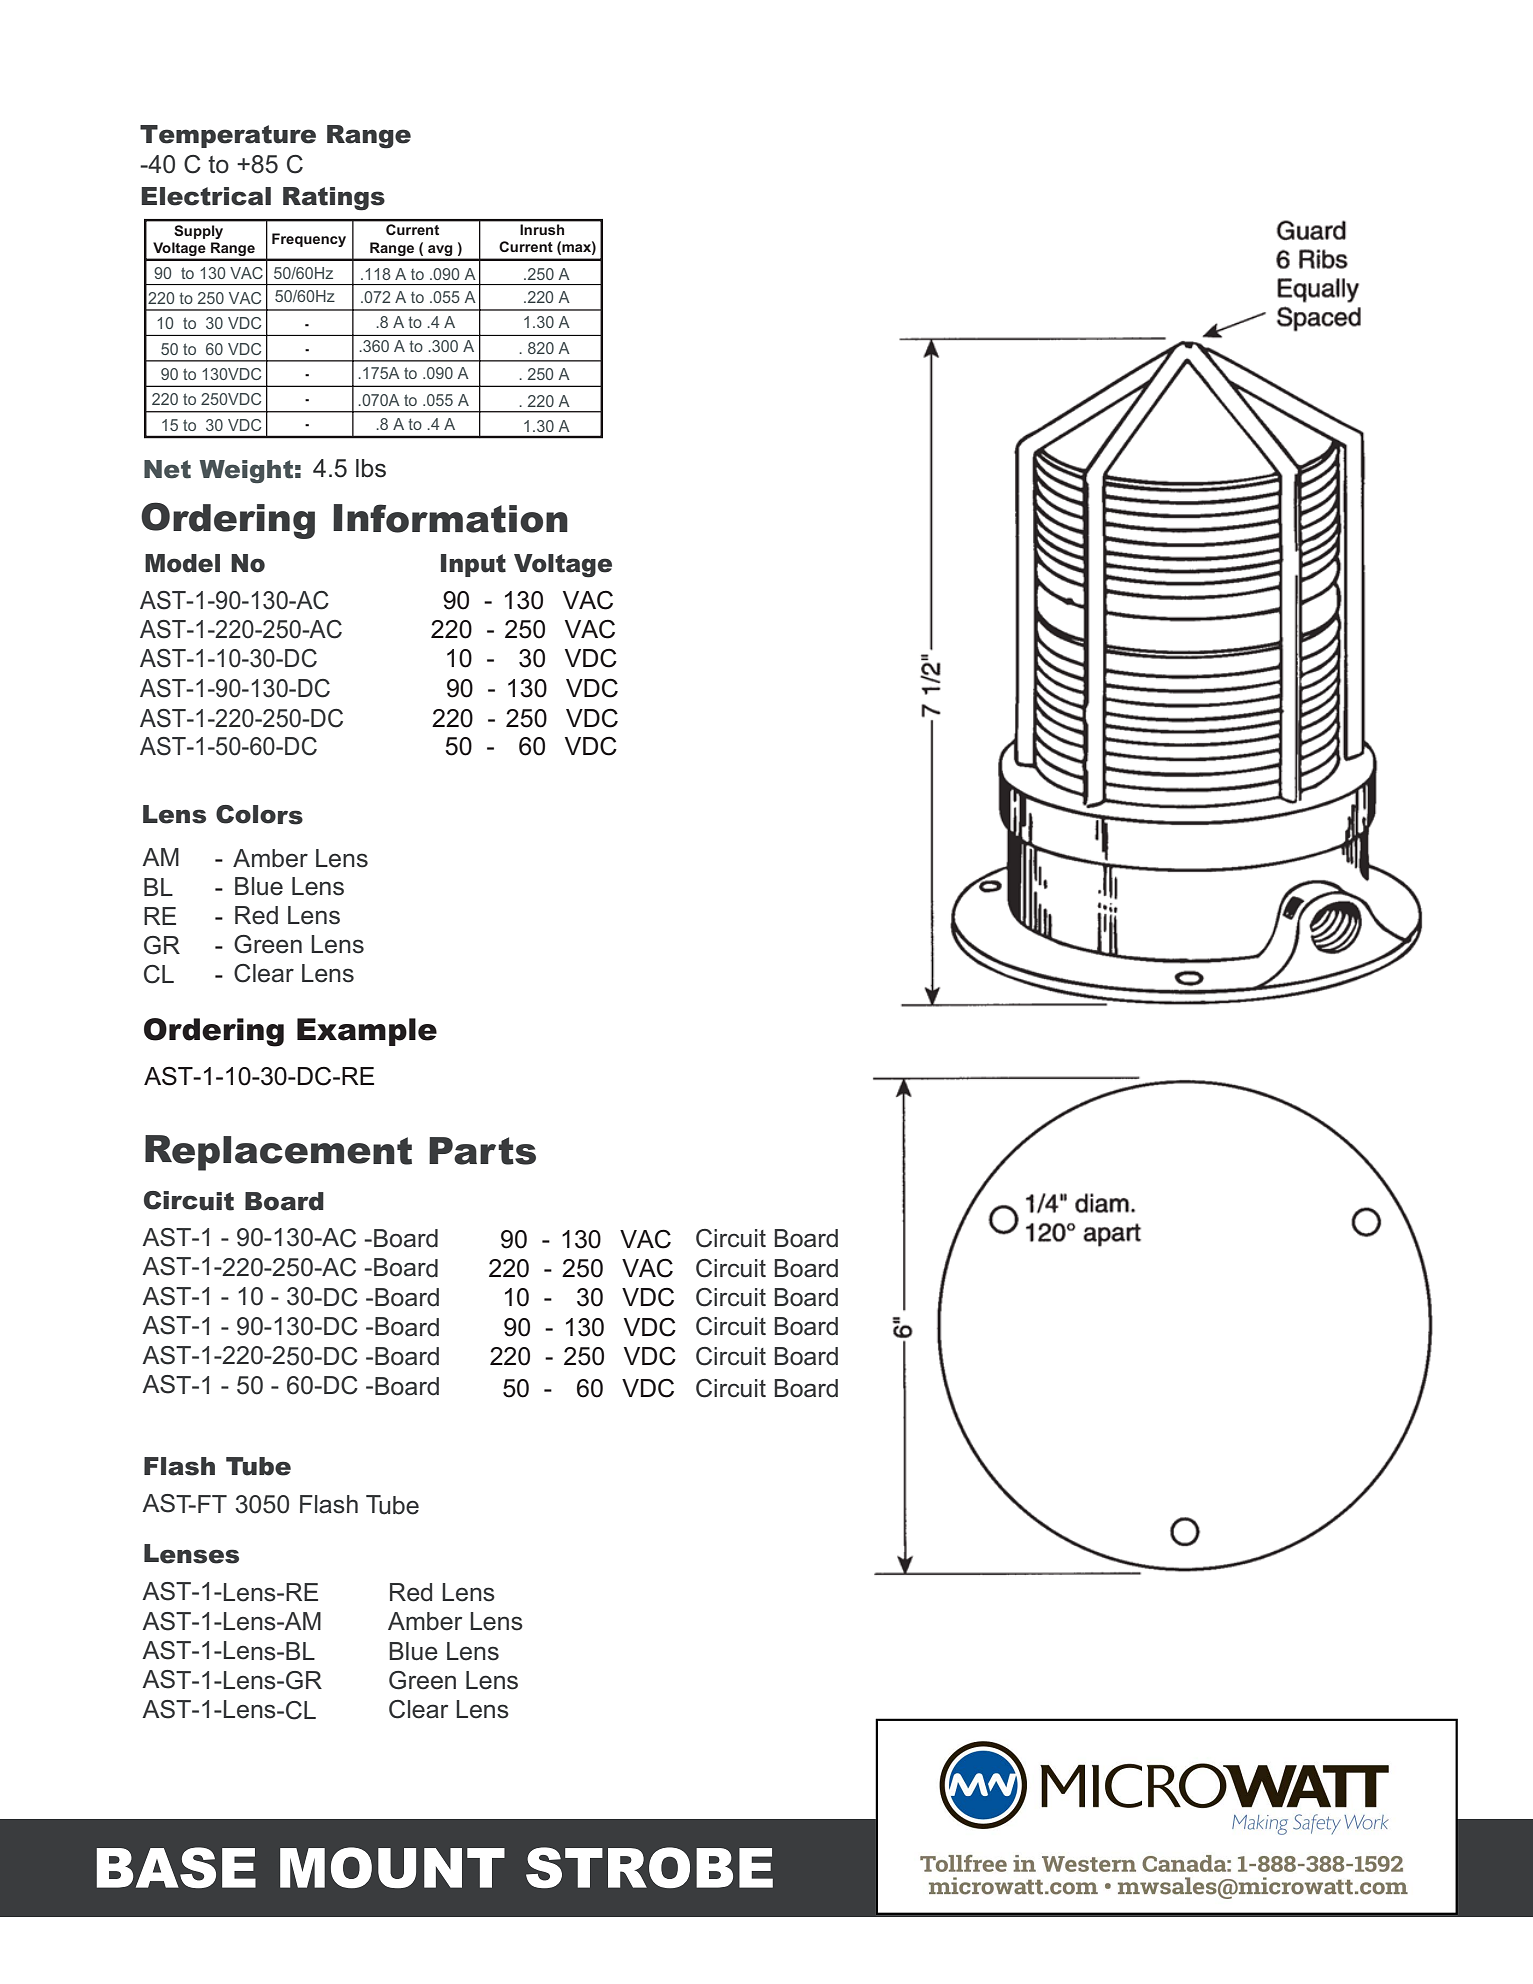 Image resolution: width=1533 pixels, height=1984 pixels. Describe the element at coordinates (371, 468) in the image. I see `lbs` at that location.
